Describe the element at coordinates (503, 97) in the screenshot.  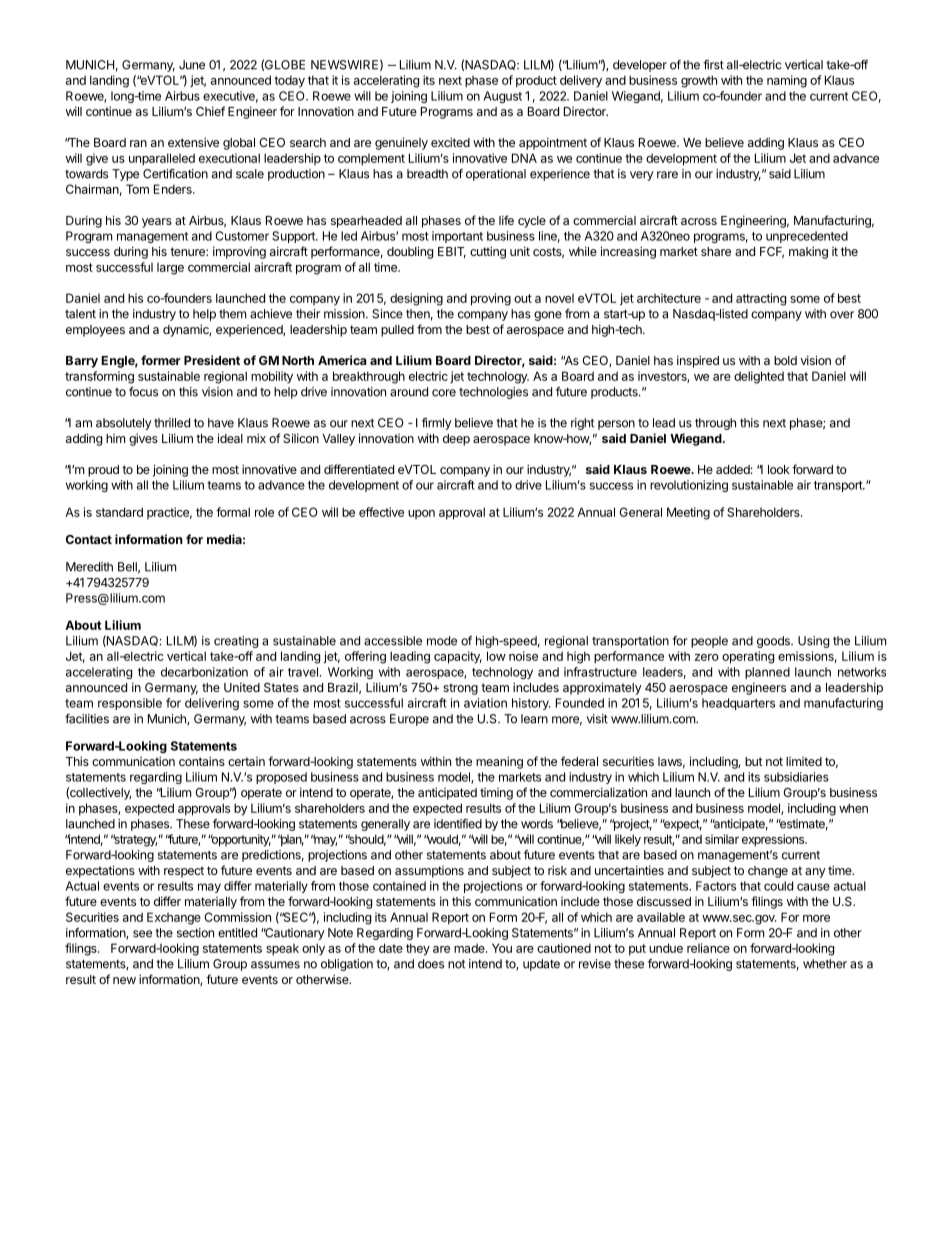
I see `August` at that location.
